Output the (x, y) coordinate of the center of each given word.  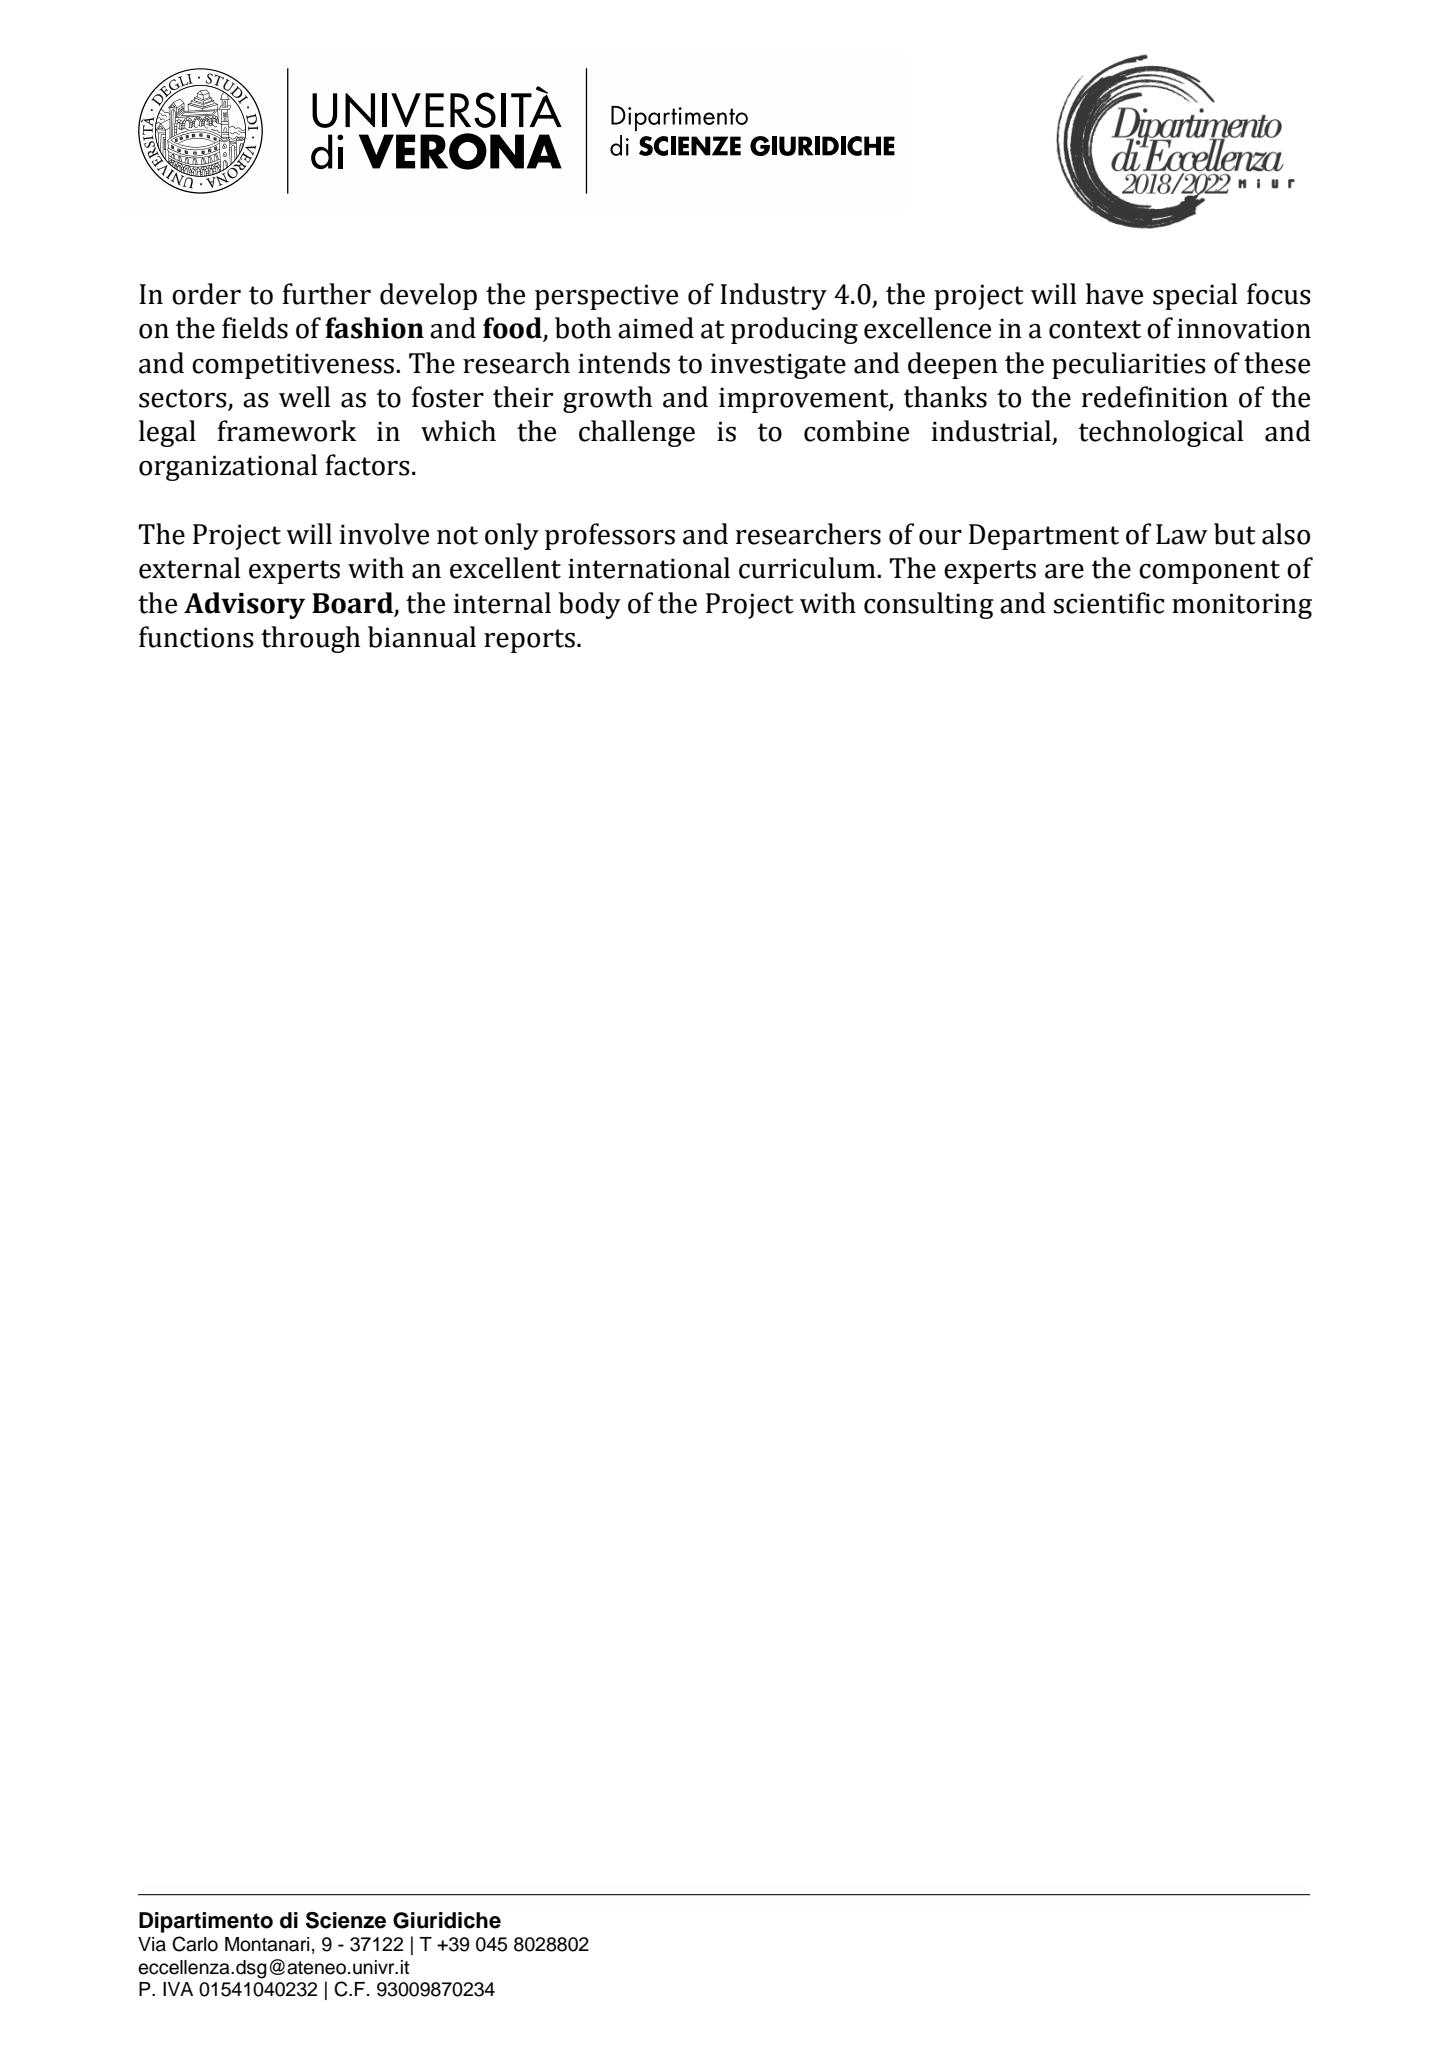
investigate (778, 366)
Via (152, 1944)
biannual (422, 637)
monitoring (1242, 606)
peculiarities (1129, 365)
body (589, 605)
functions (196, 637)
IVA (178, 1989)
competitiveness (294, 366)
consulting (929, 605)
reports (529, 641)
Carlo (195, 1944)
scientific (1109, 603)
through (310, 639)
